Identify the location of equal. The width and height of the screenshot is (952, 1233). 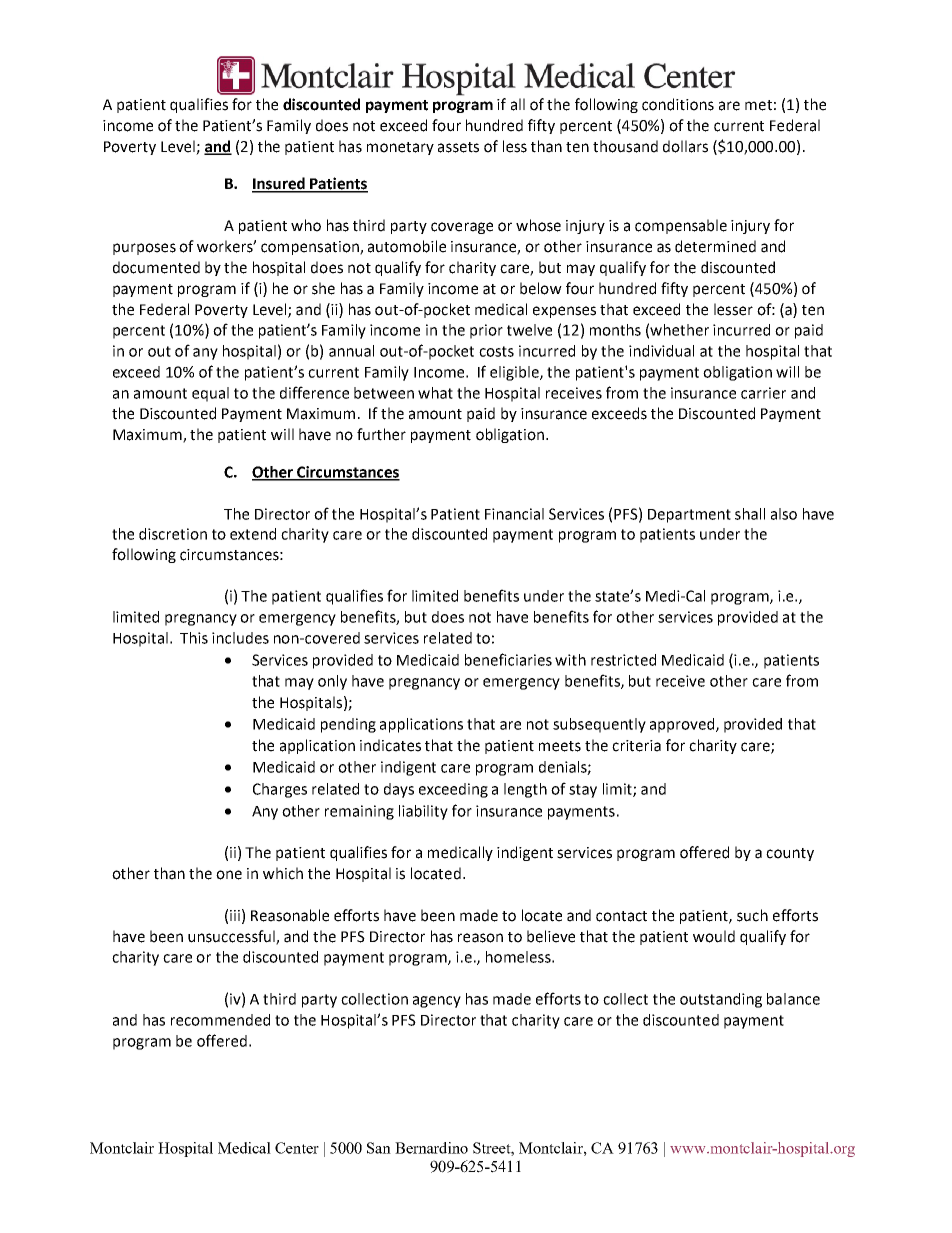
(210, 394).
